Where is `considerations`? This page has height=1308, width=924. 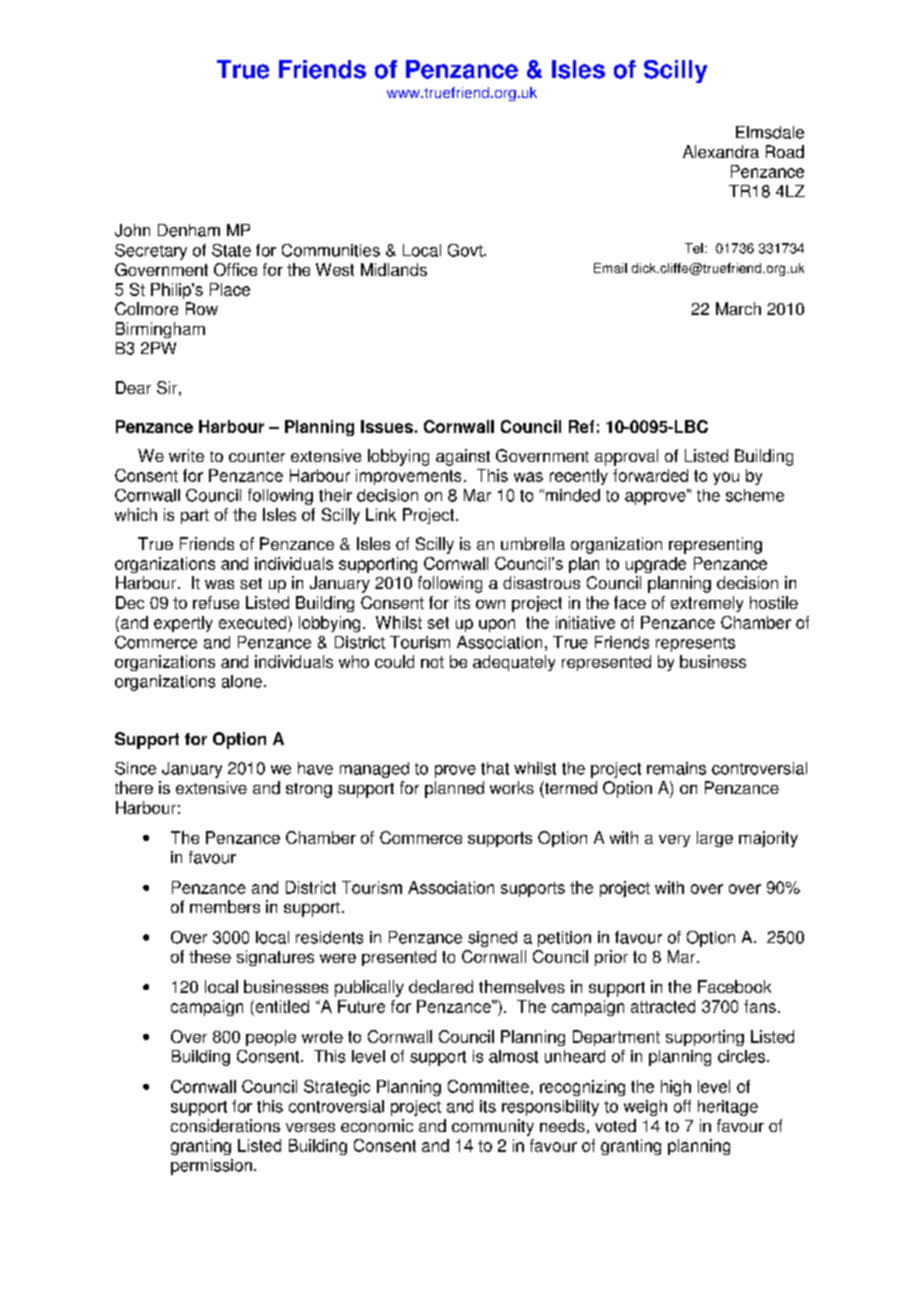 considerations is located at coordinates (225, 1125).
